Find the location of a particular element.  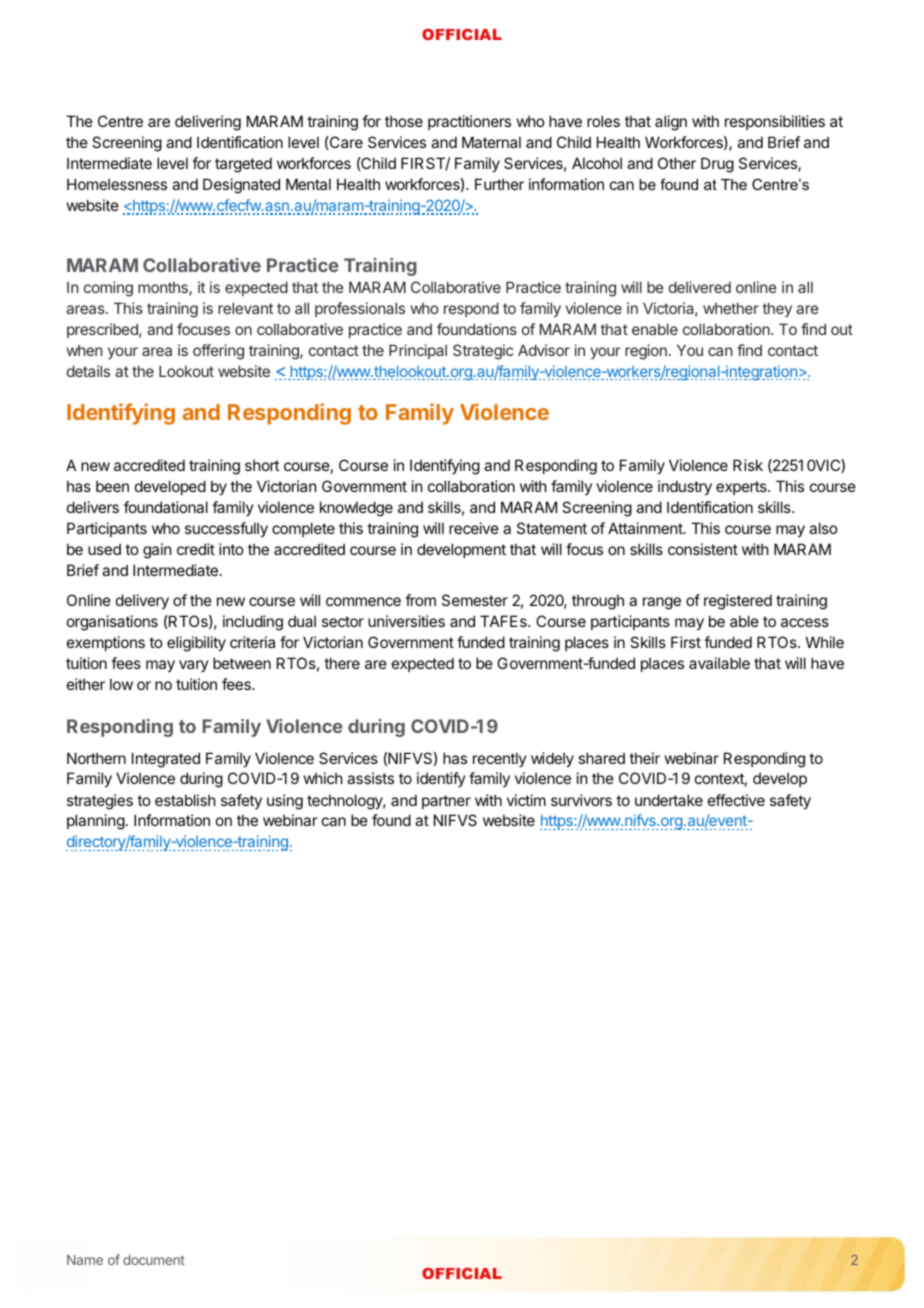

document is located at coordinates (154, 1260).
